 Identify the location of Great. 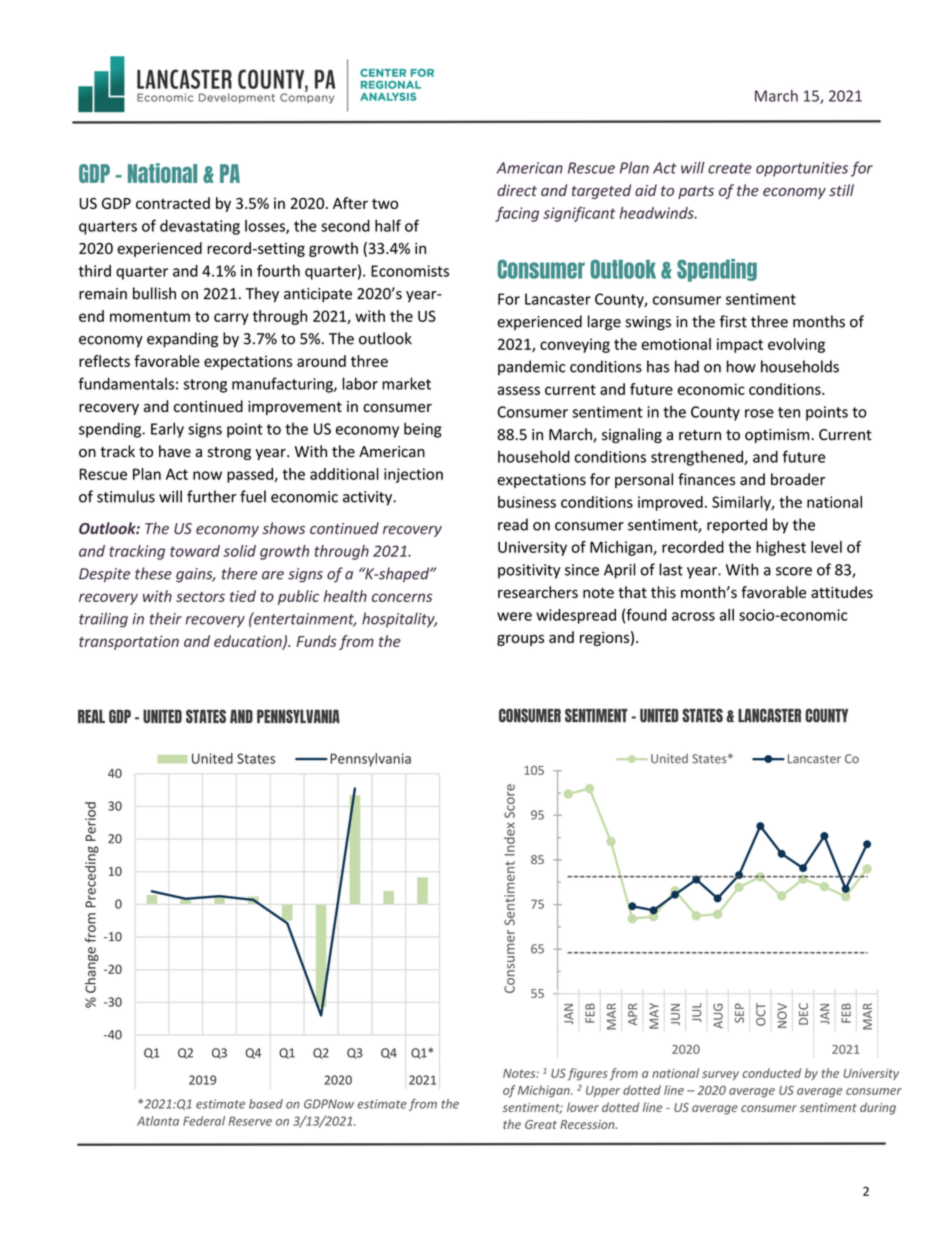
(541, 1124).
